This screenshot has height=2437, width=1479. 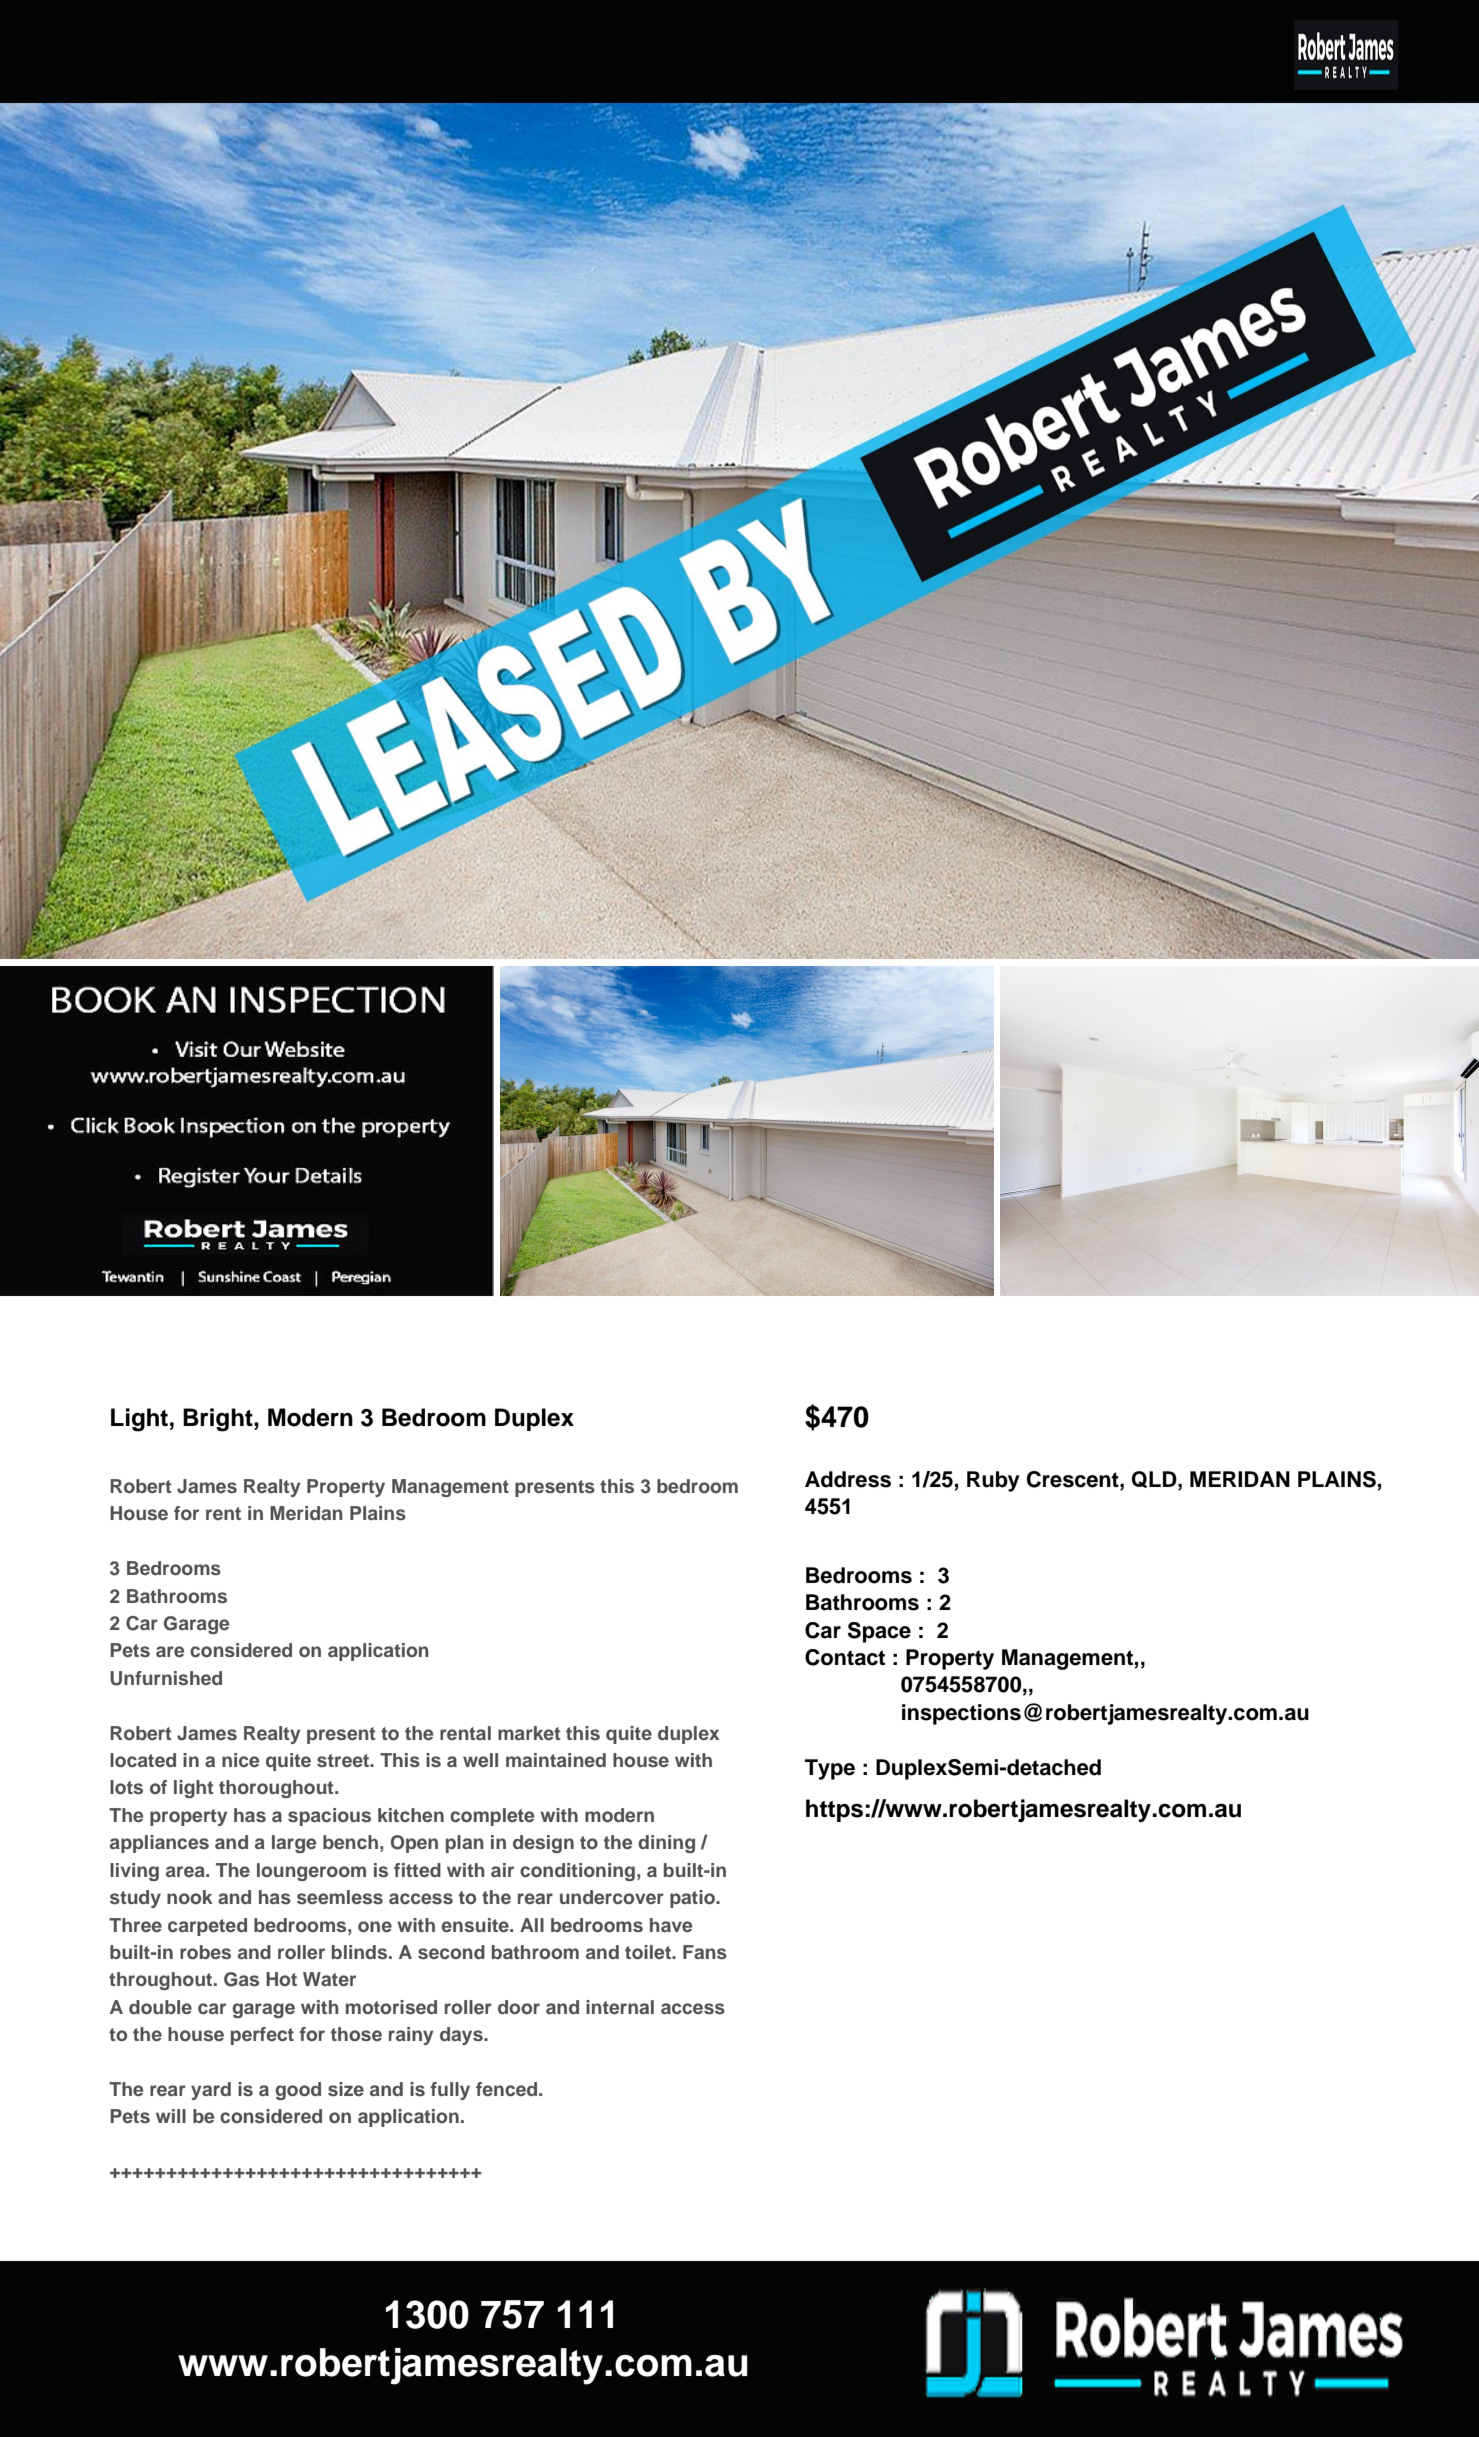 I want to click on Ruby, so click(x=993, y=1481).
